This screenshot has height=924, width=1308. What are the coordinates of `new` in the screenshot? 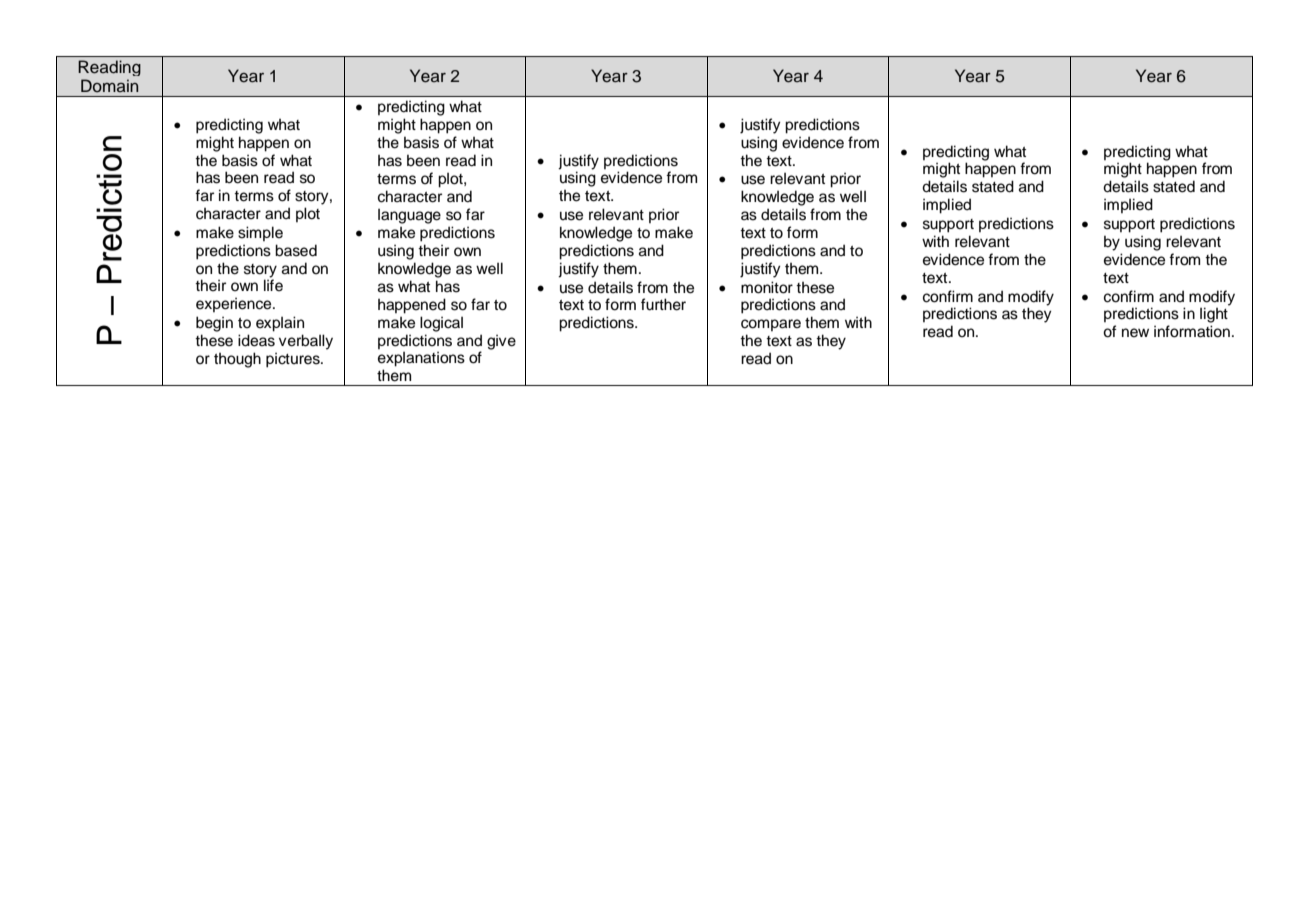 It's located at (1135, 333).
